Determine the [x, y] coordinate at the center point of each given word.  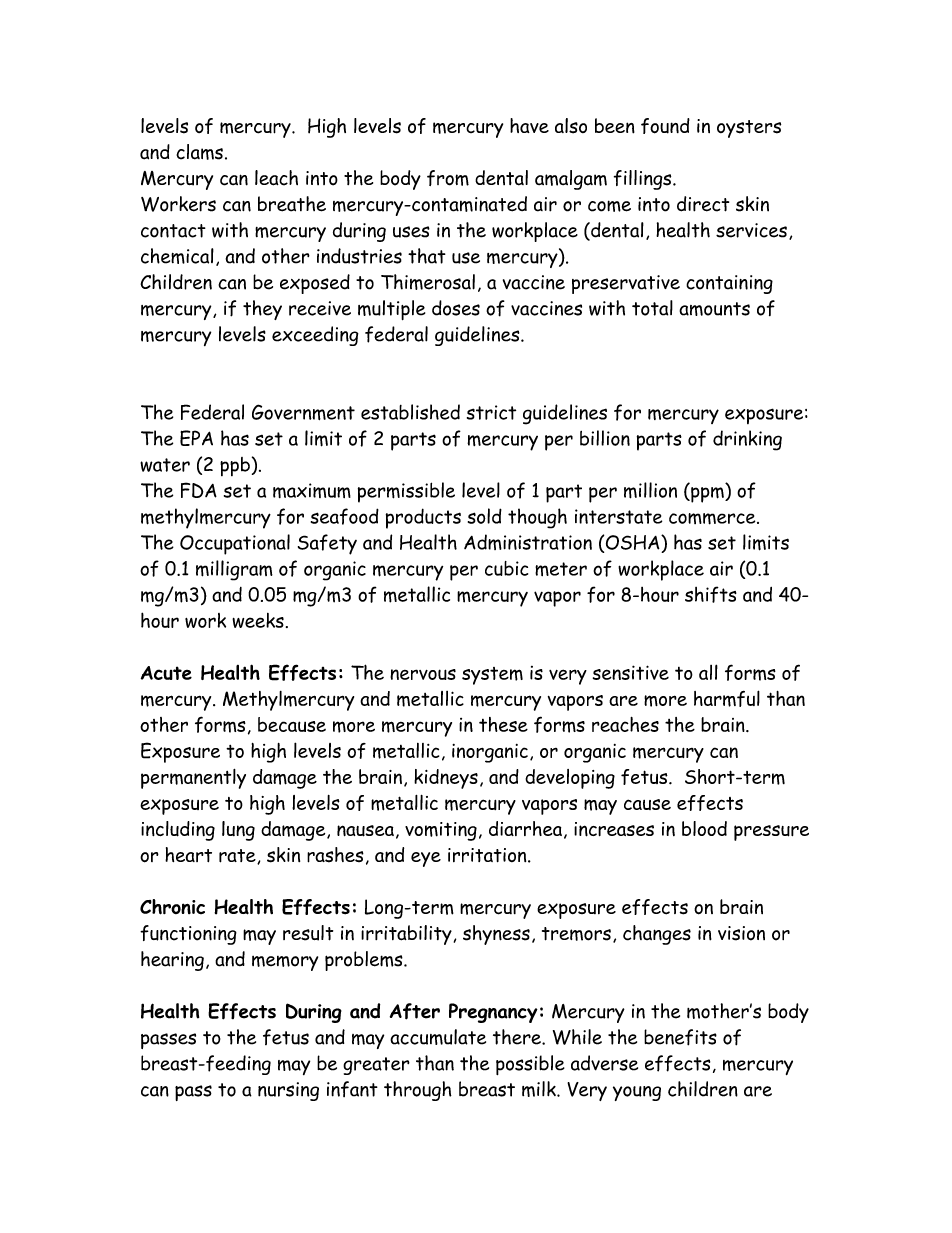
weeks [258, 620]
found [665, 126]
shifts [711, 594]
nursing [288, 1091]
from [448, 178]
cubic [506, 568]
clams [199, 152]
